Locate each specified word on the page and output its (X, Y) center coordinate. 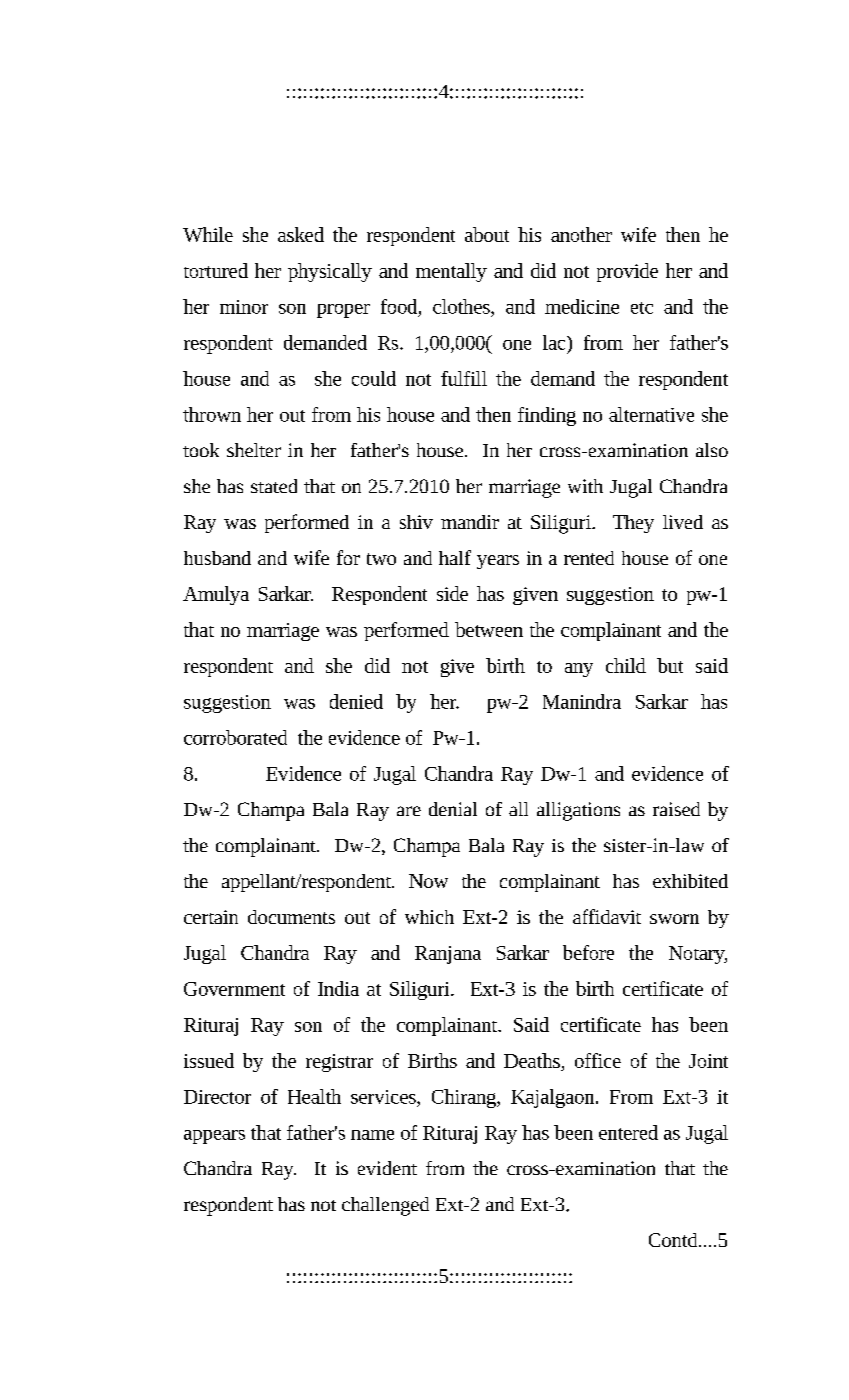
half (455, 557)
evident (387, 1168)
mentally (451, 272)
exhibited (690, 881)
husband (217, 558)
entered (628, 1132)
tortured (216, 270)
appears (214, 1137)
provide (627, 272)
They (633, 524)
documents (291, 917)
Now (428, 881)
